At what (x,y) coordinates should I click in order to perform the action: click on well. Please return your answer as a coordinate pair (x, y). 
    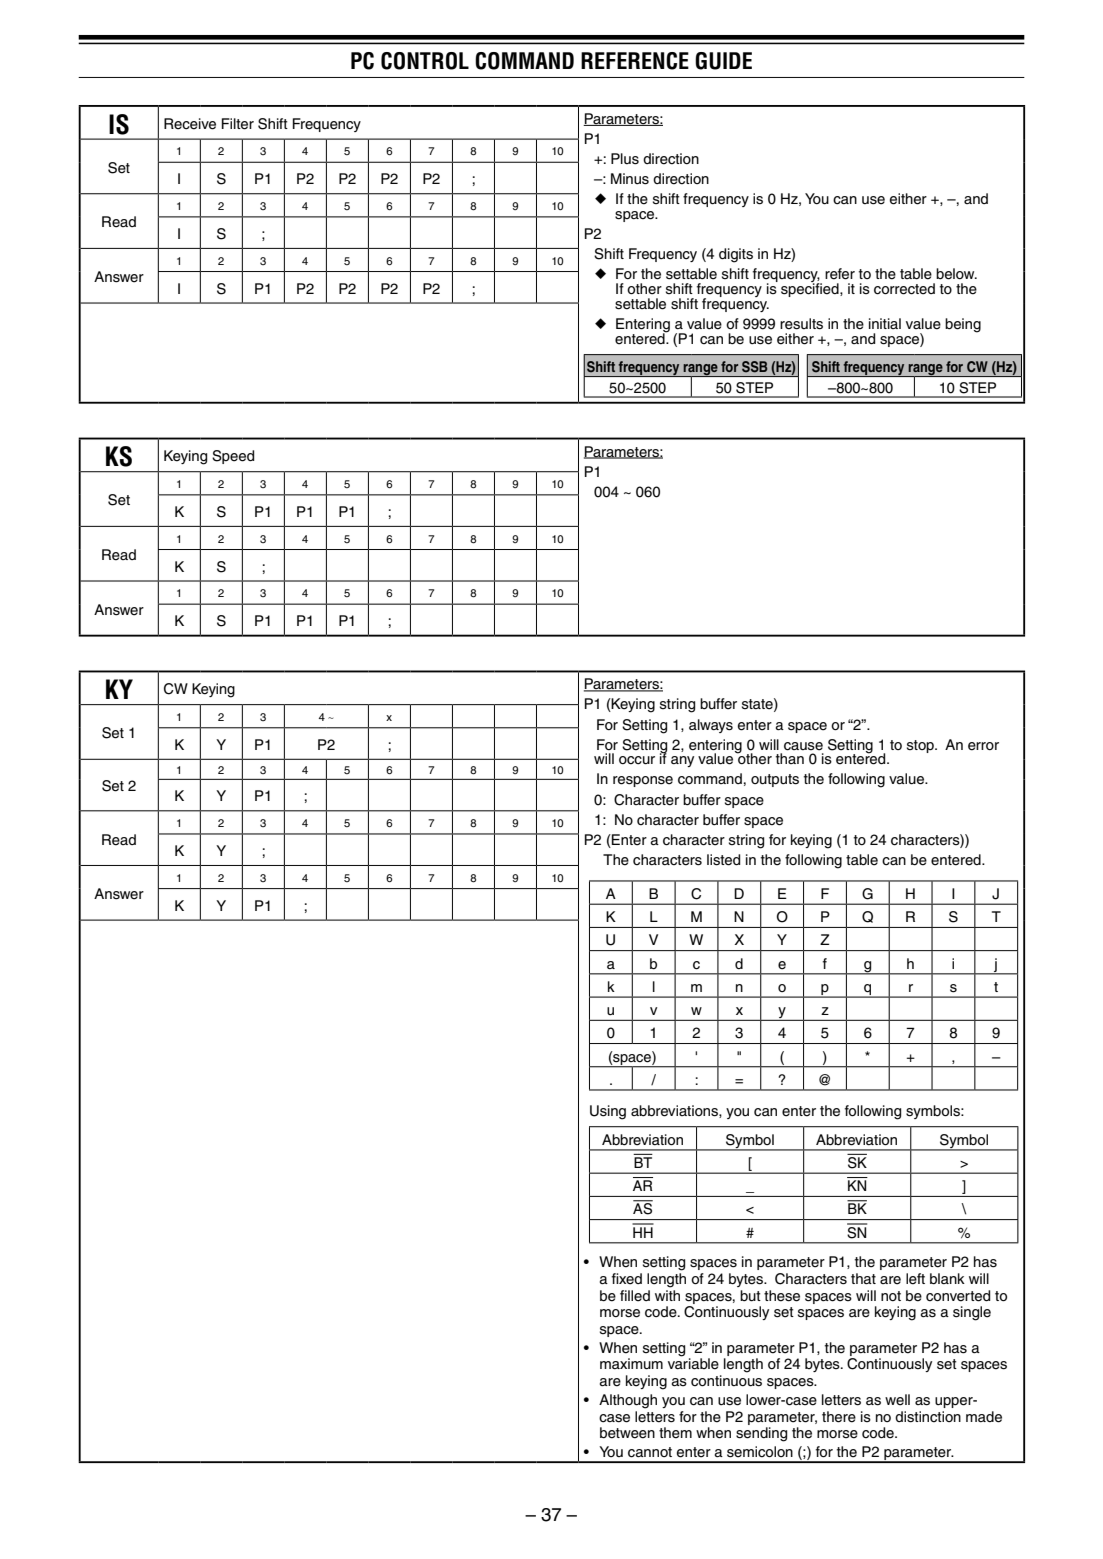
    Looking at the image, I should click on (897, 1400).
